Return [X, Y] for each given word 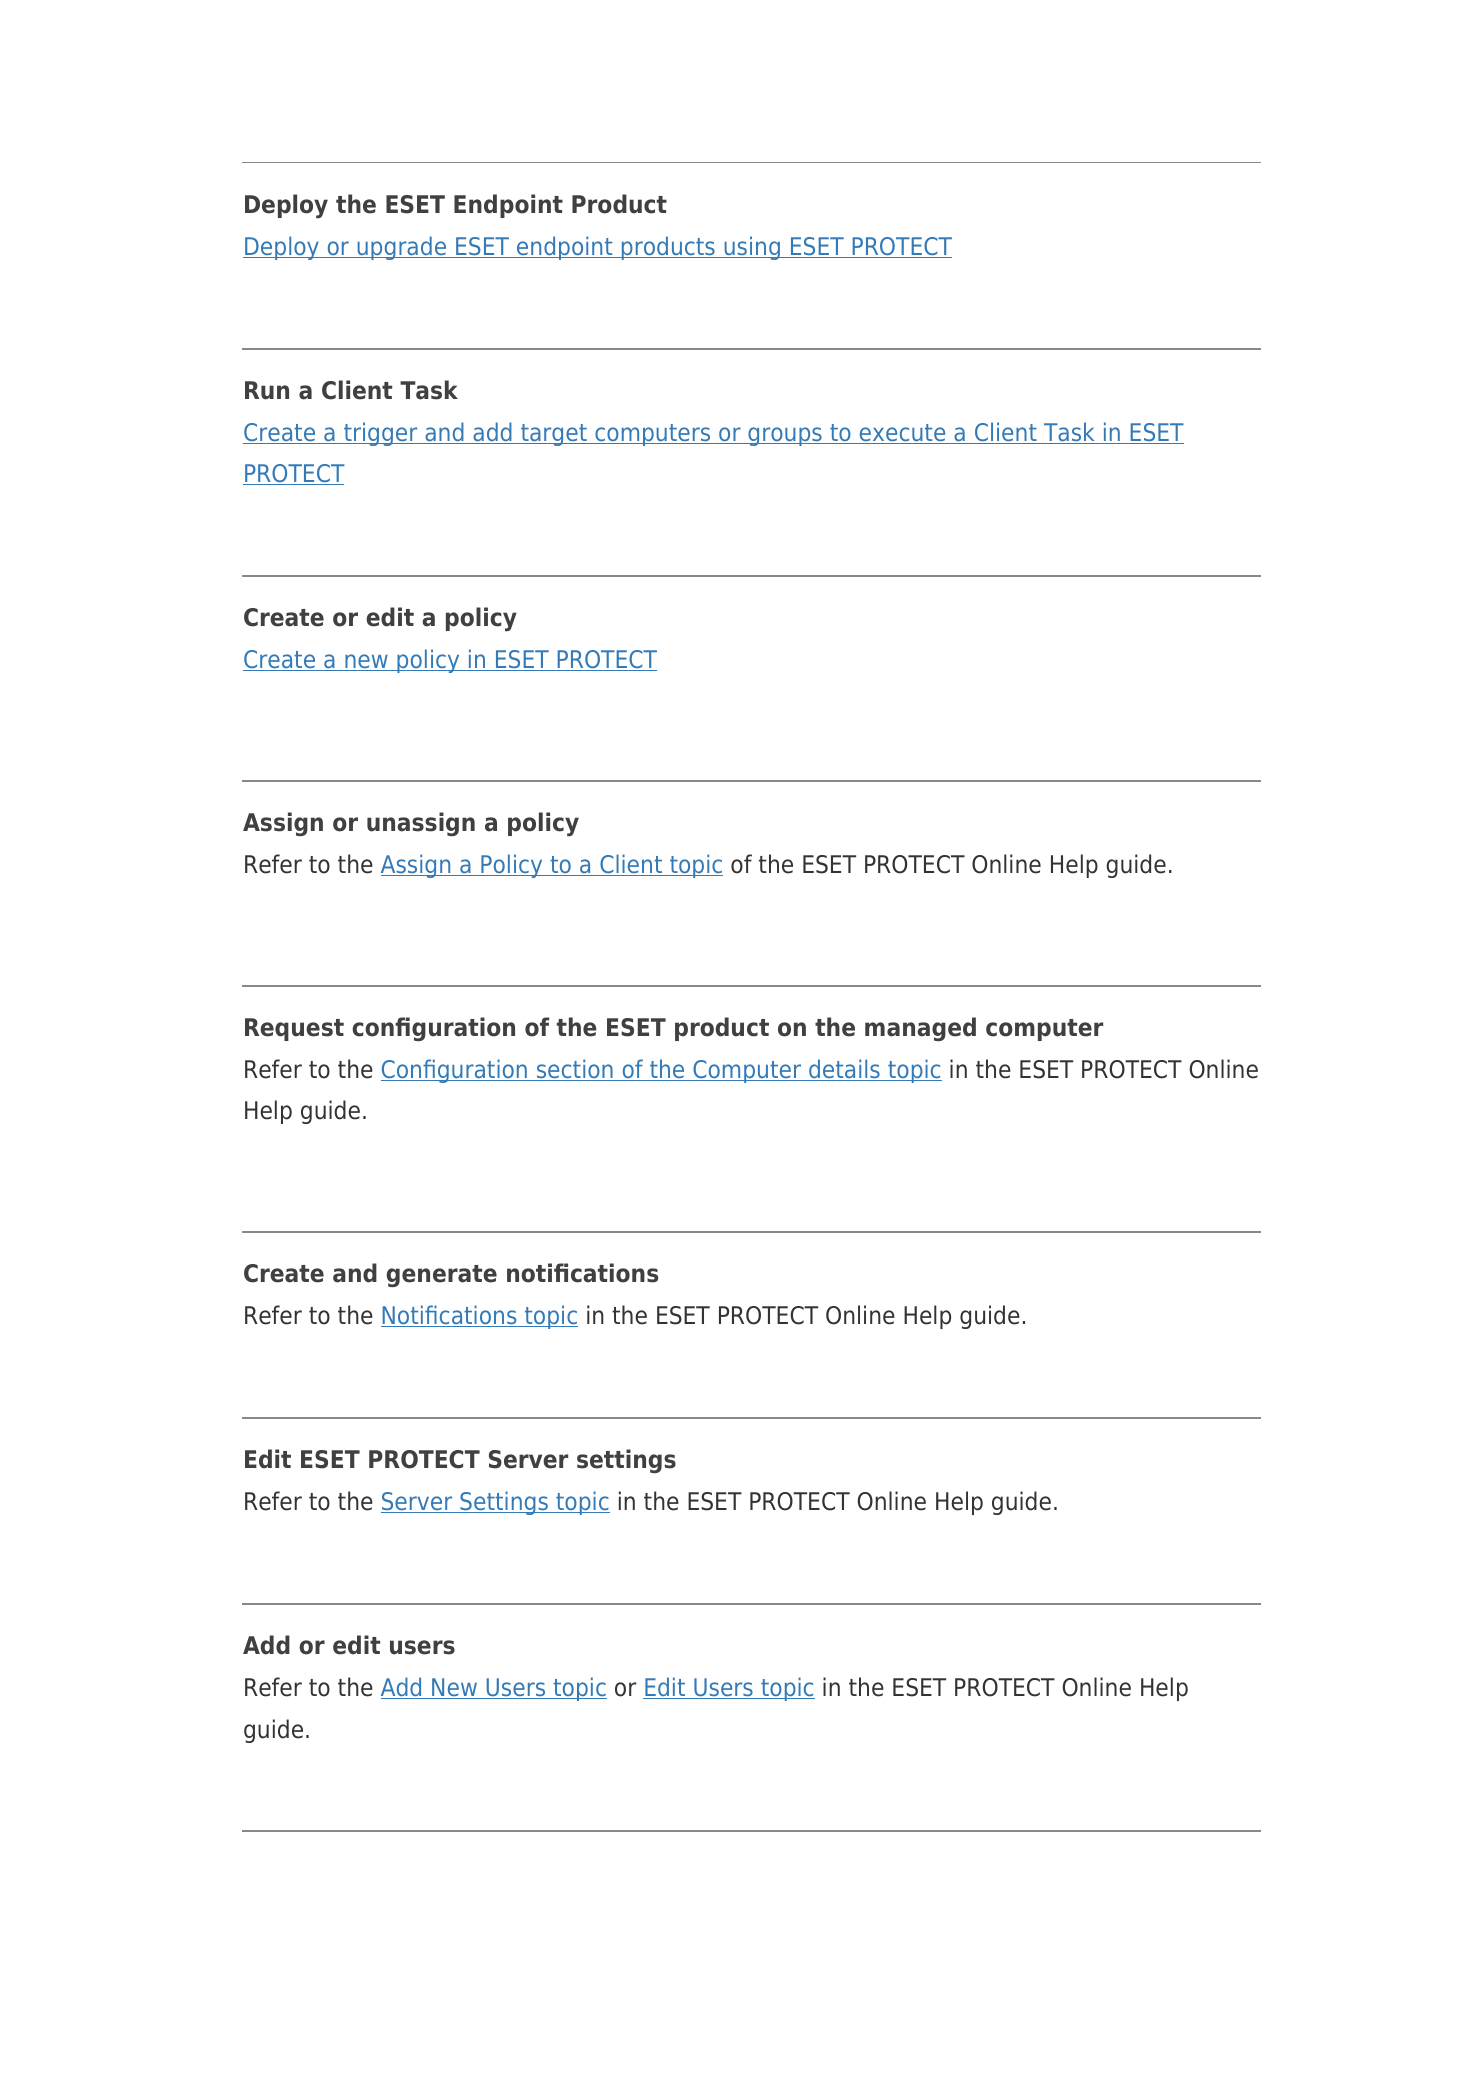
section [575, 1070]
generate [442, 1276]
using [752, 248]
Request [294, 1029]
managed [920, 1029]
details [844, 1070]
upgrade [402, 248]
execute [902, 434]
